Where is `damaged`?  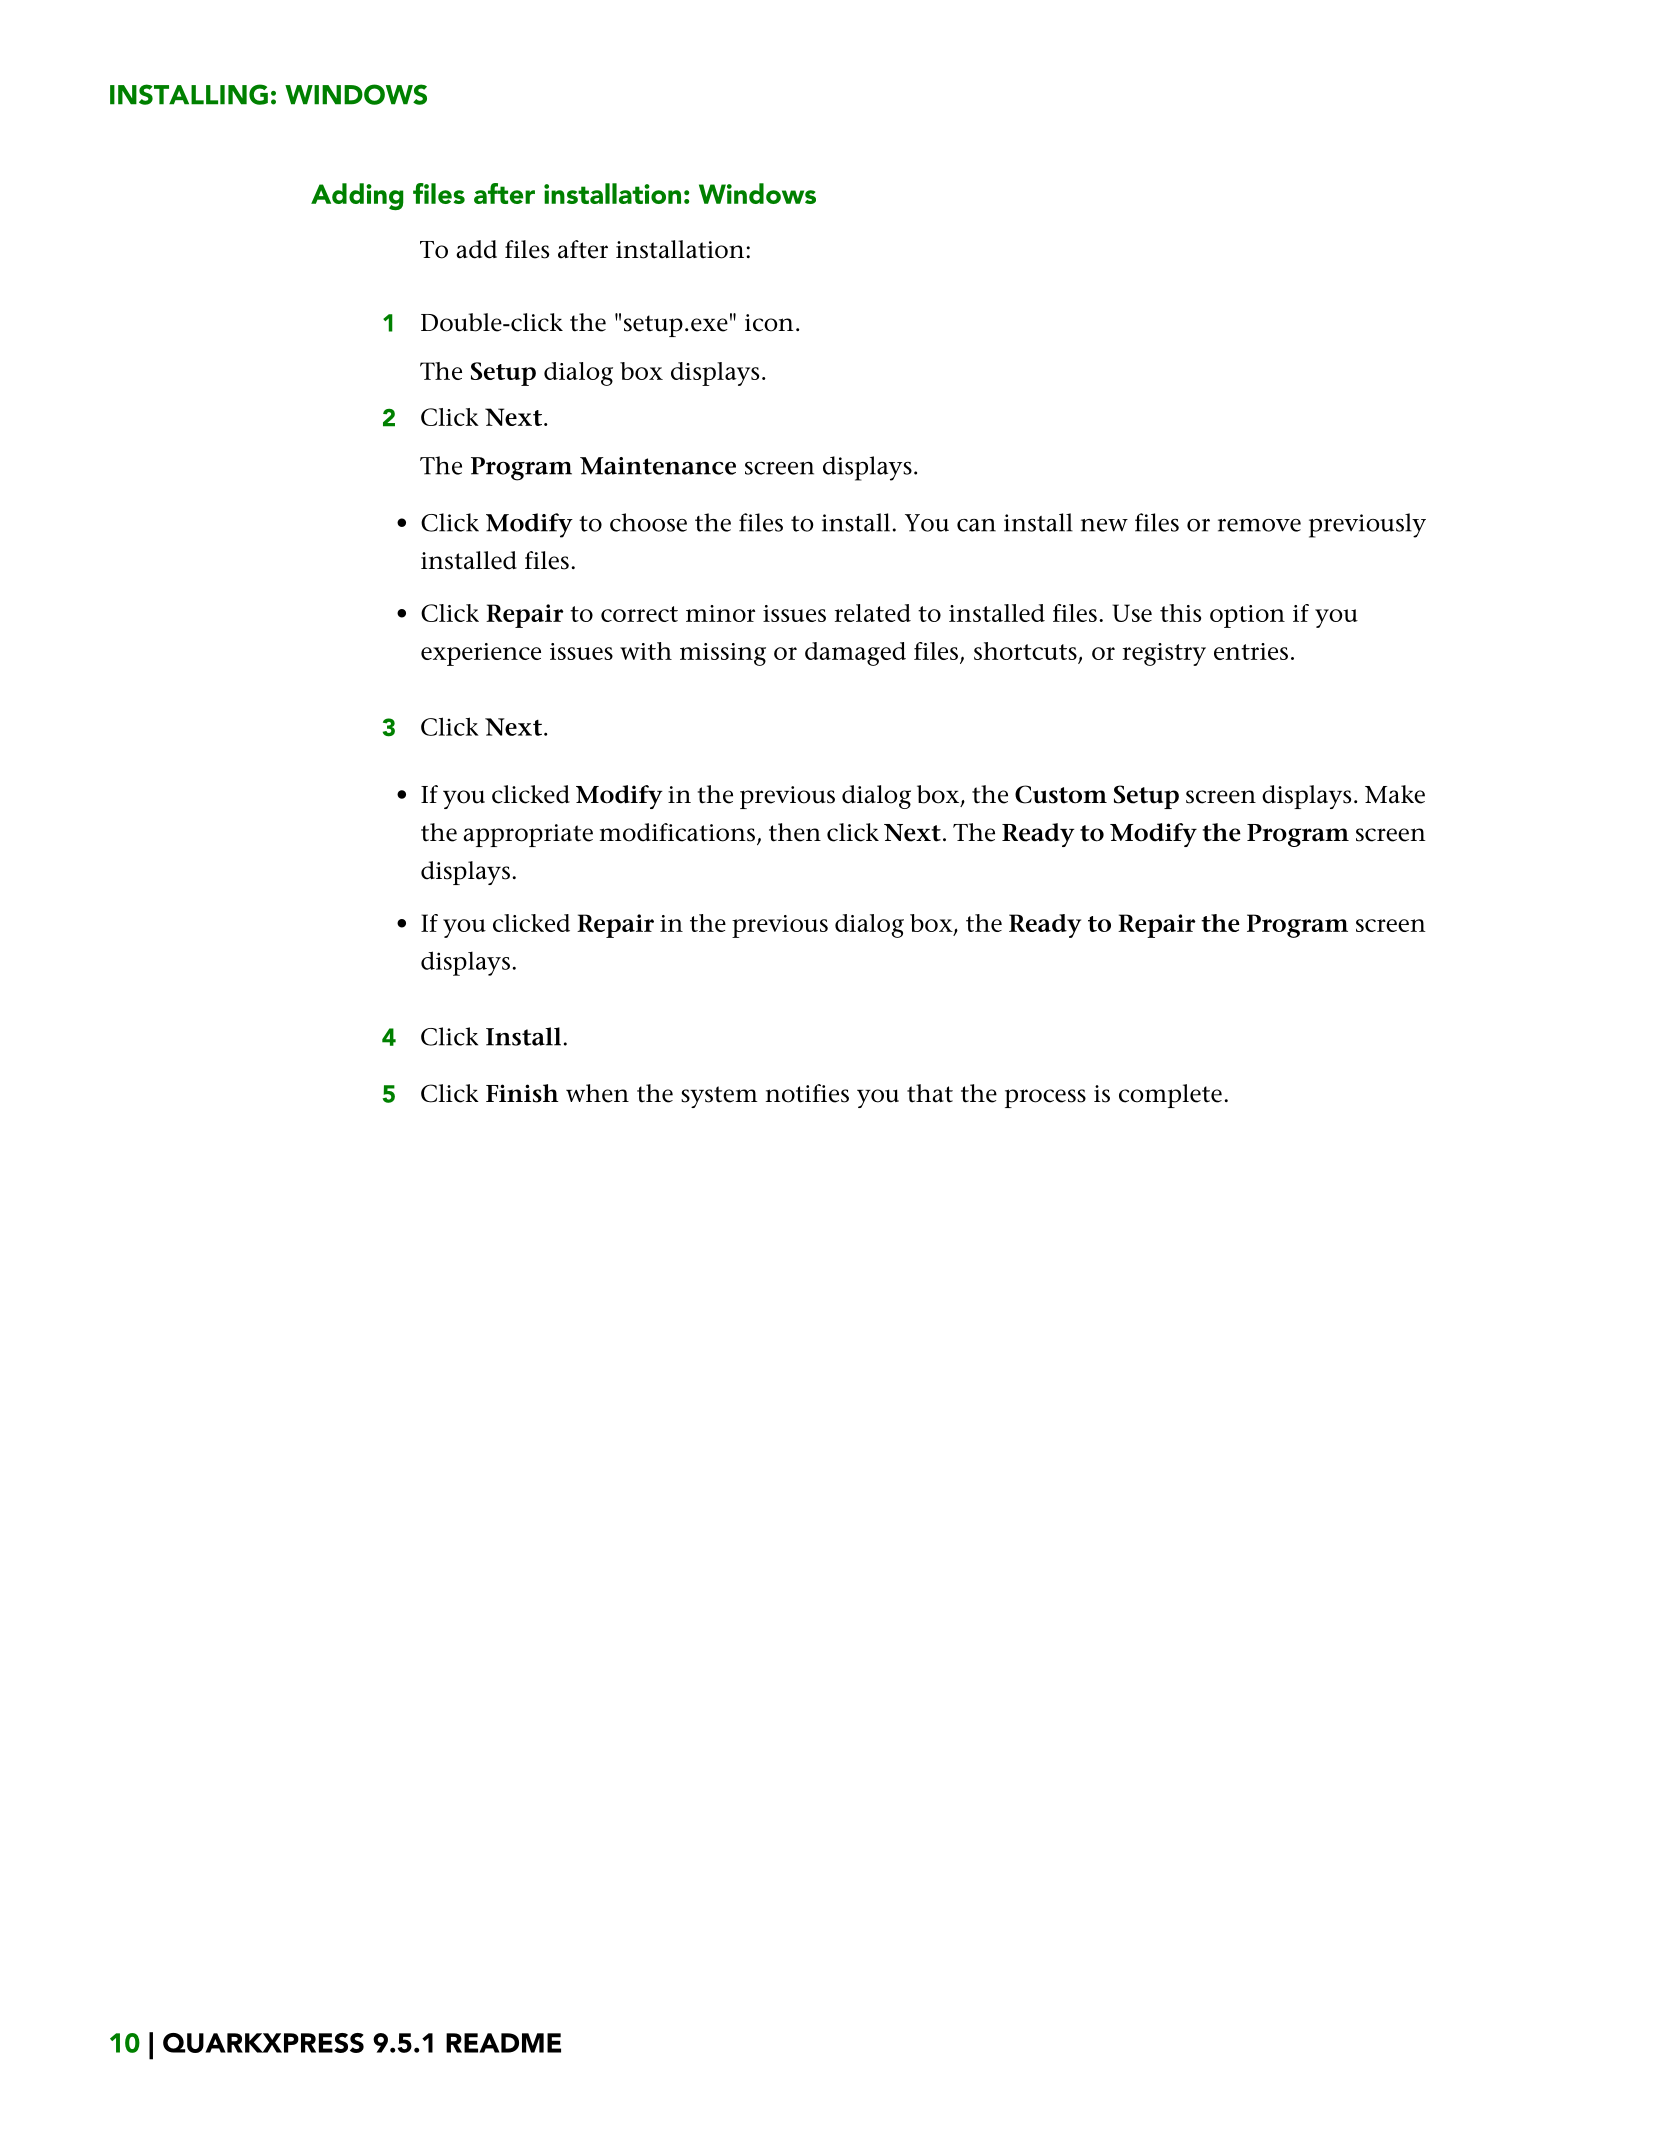 damaged is located at coordinates (855, 654).
